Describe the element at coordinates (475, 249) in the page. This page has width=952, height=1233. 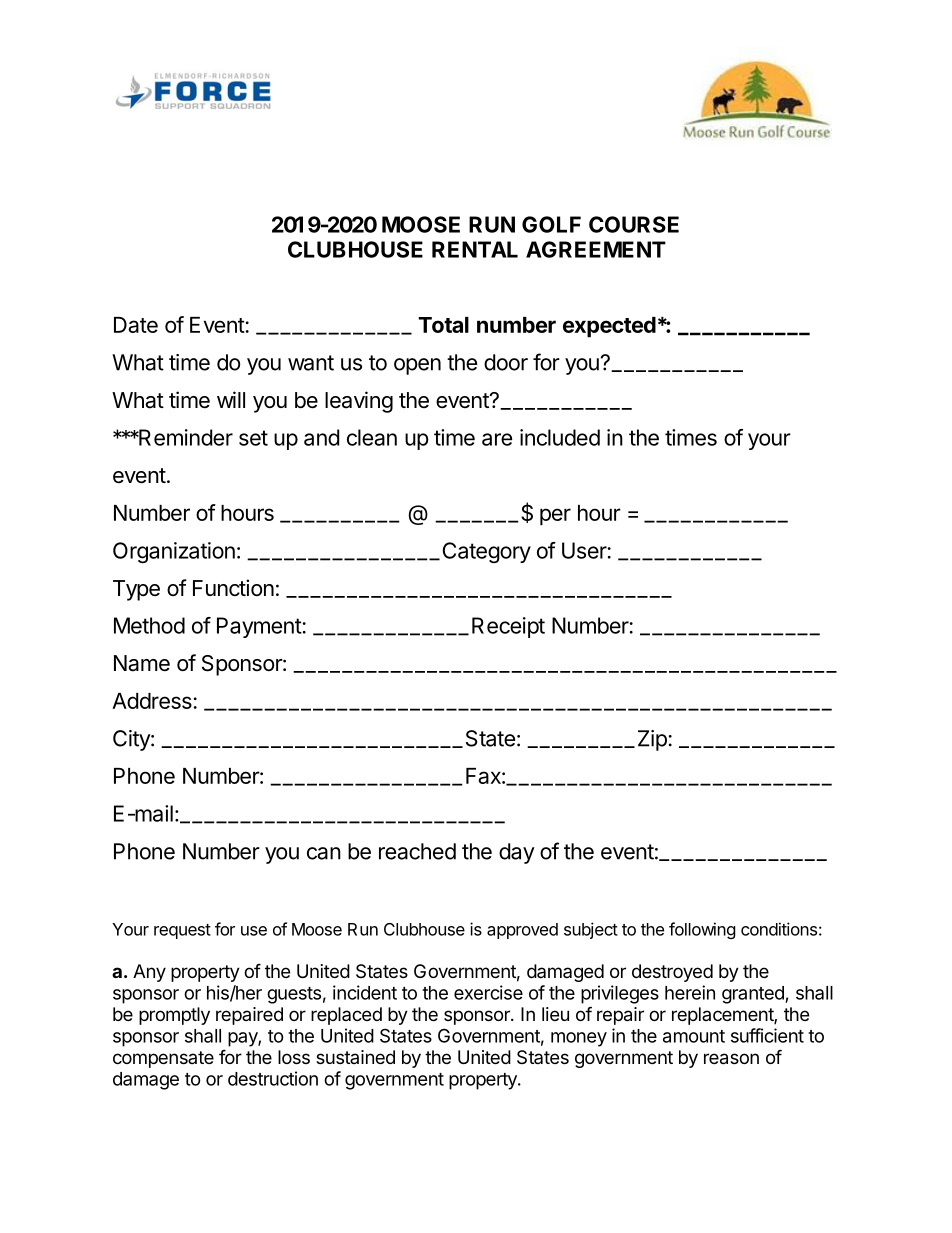
I see `RENTAL` at that location.
